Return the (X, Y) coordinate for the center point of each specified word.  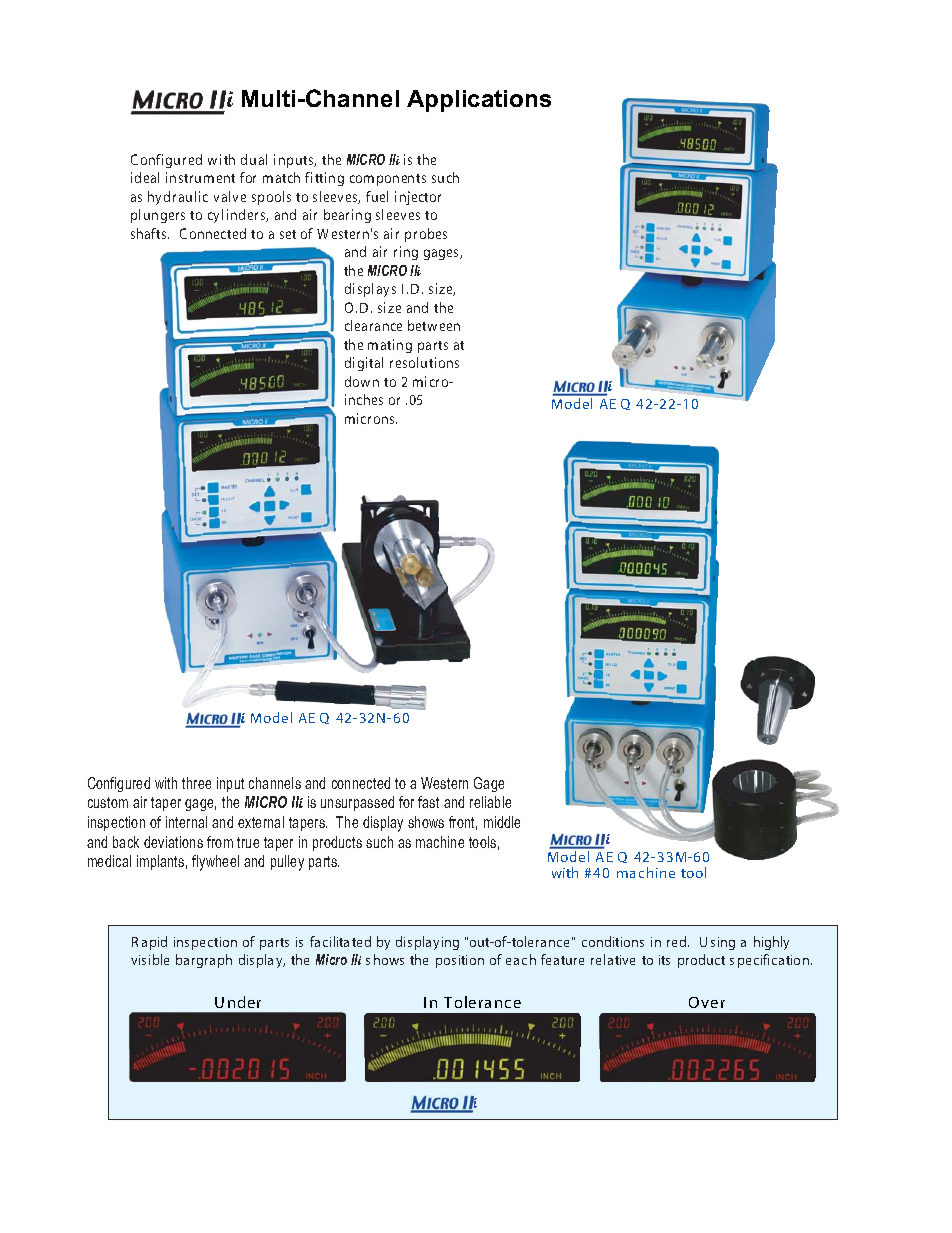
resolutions (424, 362)
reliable (490, 802)
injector (418, 198)
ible (159, 959)
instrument (200, 177)
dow (357, 381)
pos (446, 963)
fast (428, 802)
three (196, 783)
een (450, 327)
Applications (479, 101)
